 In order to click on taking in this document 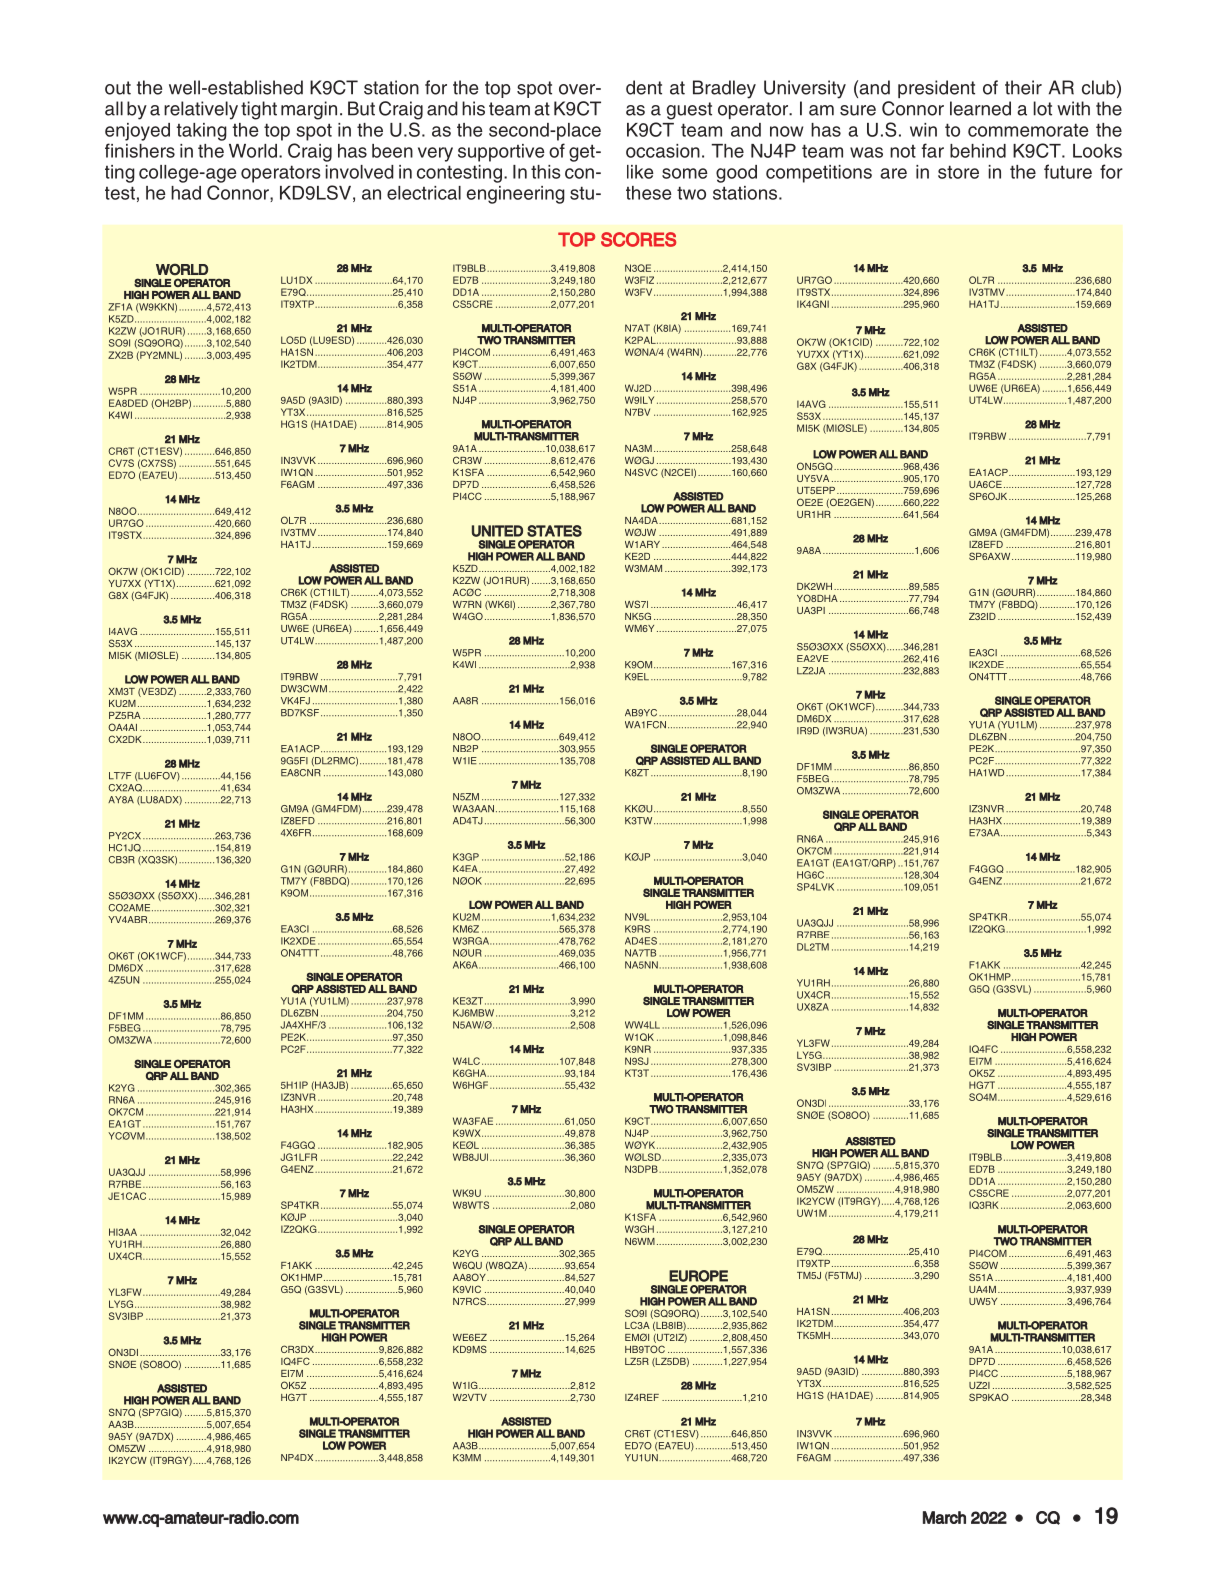, I will do `click(201, 132)`.
